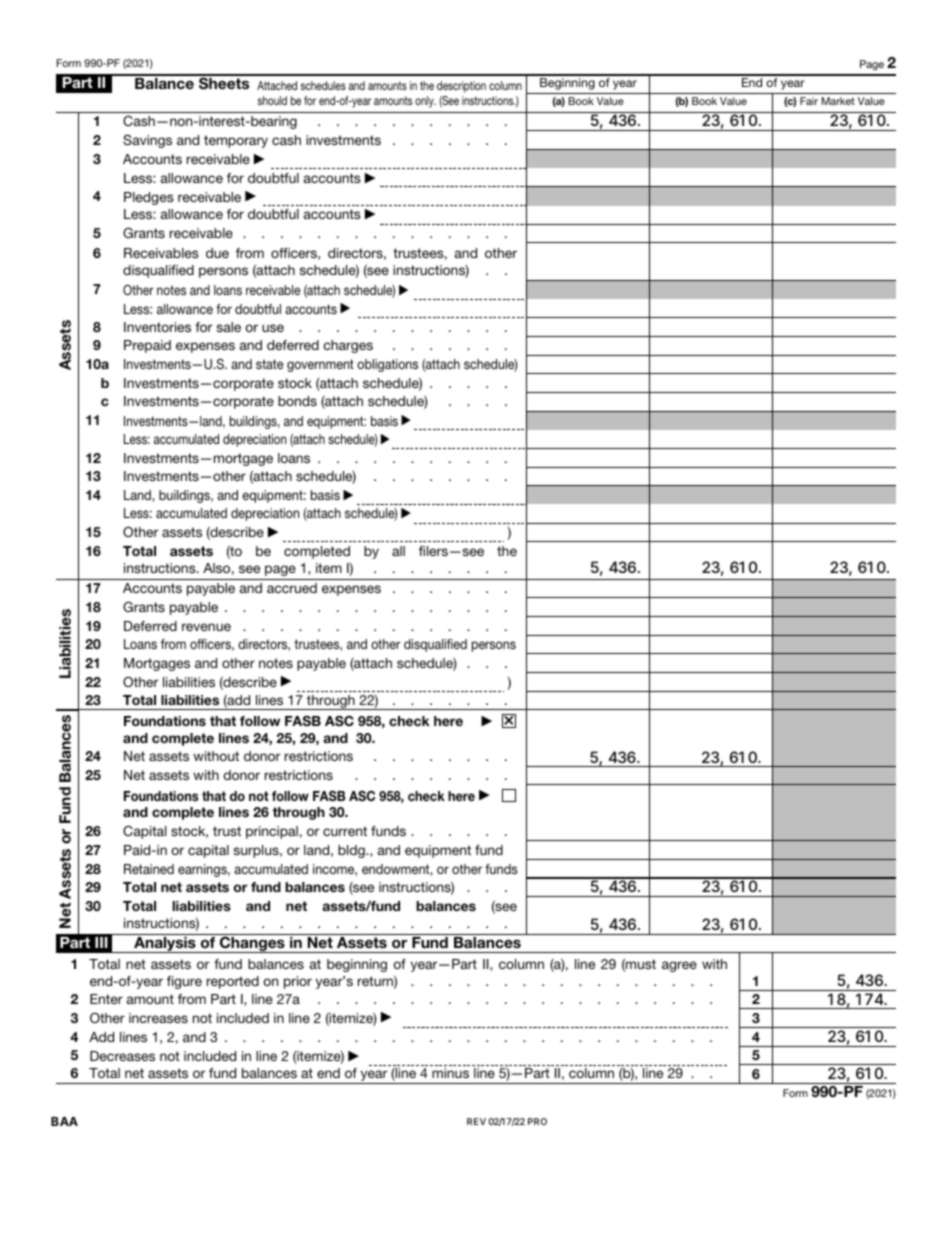 The width and height of the image is (952, 1233). I want to click on current, so click(345, 831).
